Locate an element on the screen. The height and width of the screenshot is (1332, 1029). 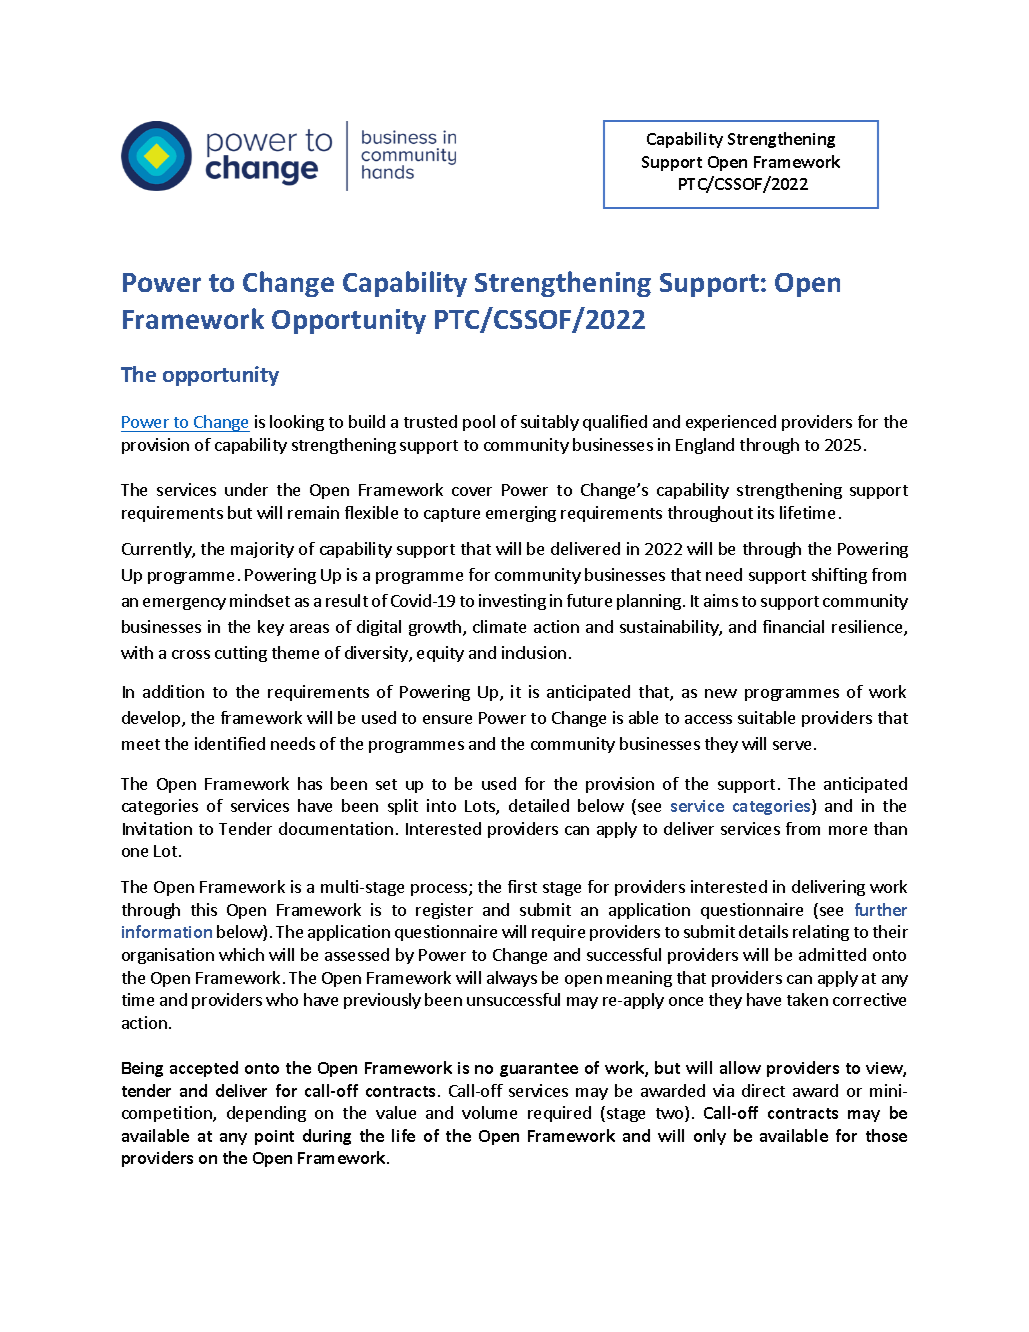
pool is located at coordinates (479, 423).
